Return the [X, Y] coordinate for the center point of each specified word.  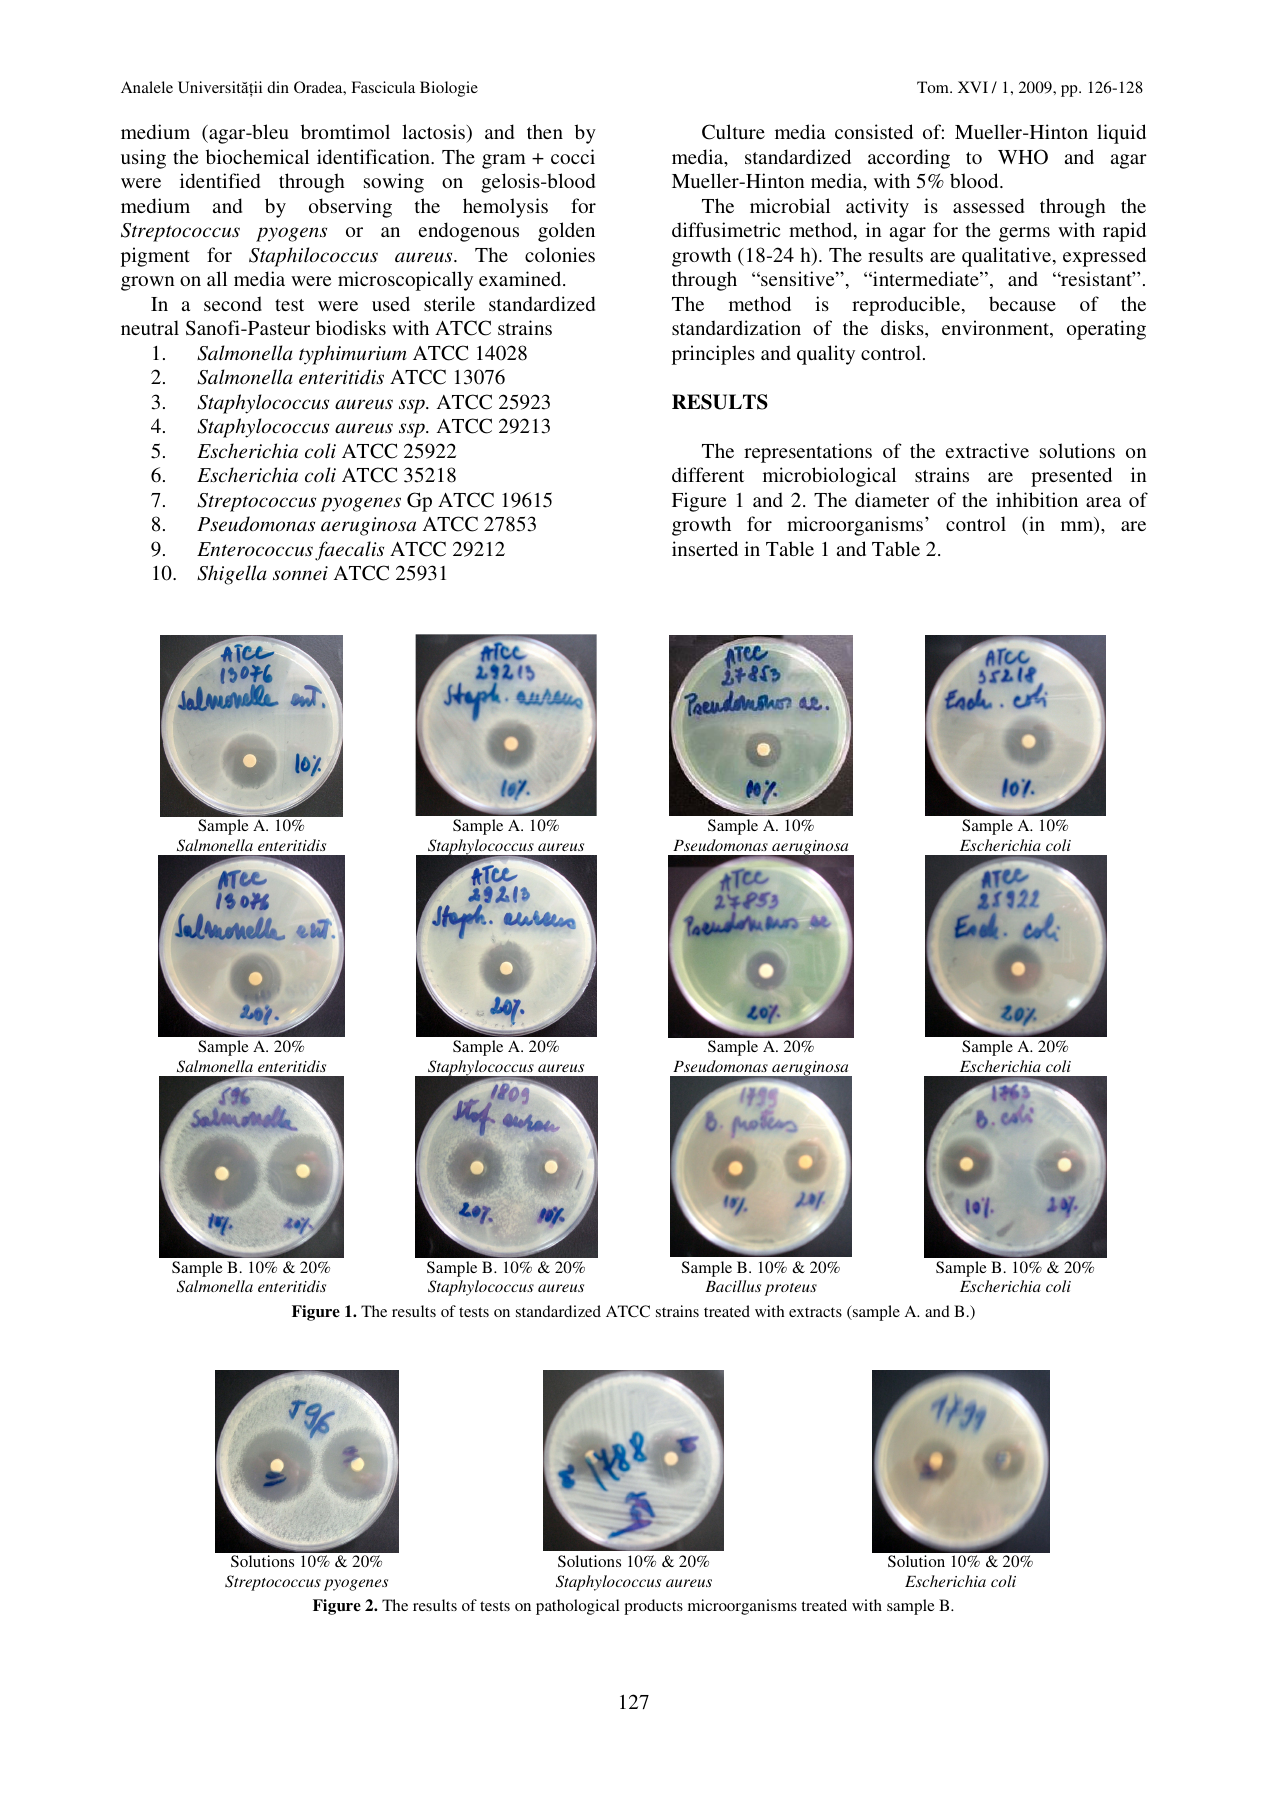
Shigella [231, 575]
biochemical [257, 156]
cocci [573, 156]
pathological [577, 1607]
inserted [705, 548]
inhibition [1037, 499]
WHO [1023, 157]
